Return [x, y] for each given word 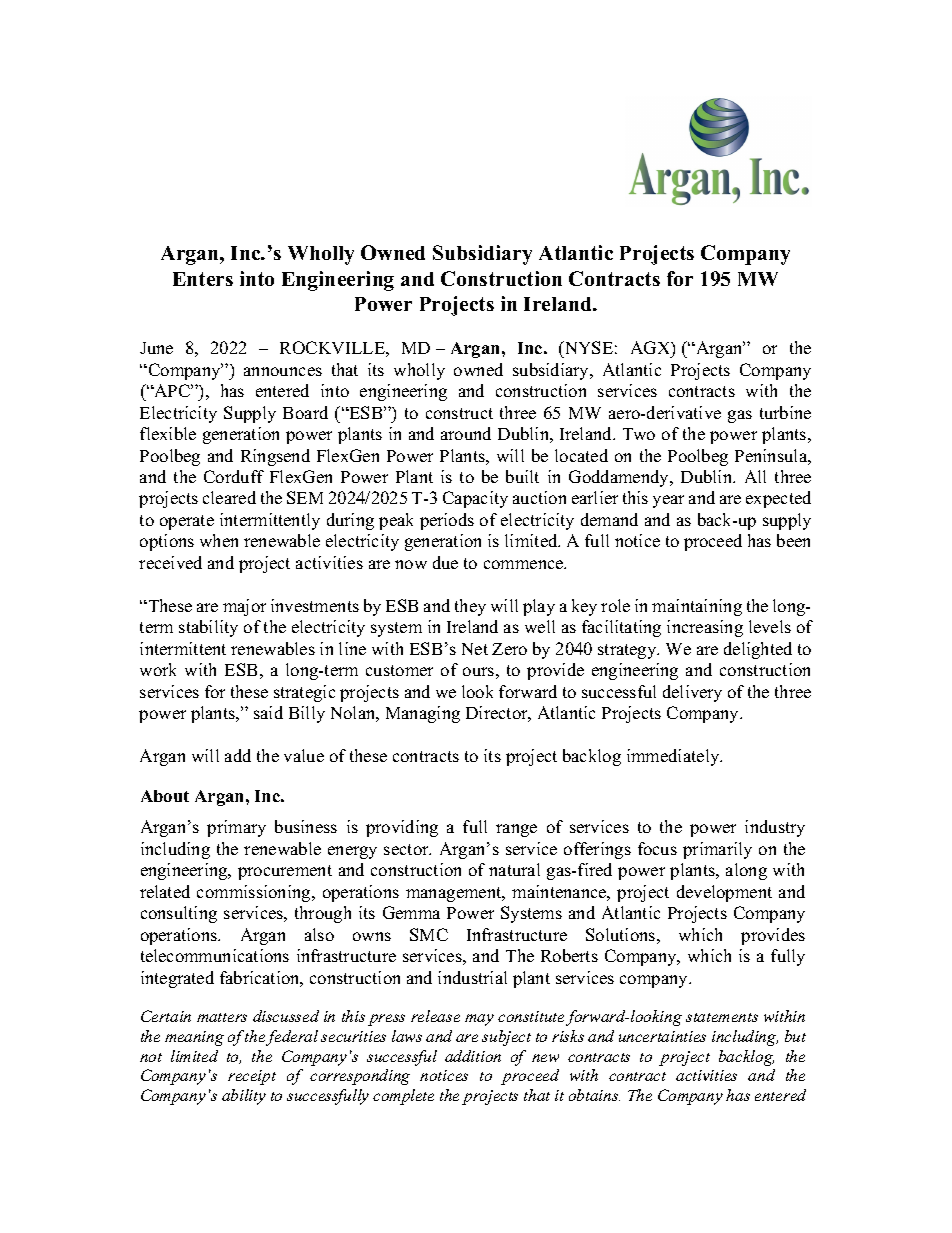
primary [236, 828]
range [516, 830]
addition [473, 1056]
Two [639, 434]
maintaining [697, 607]
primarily [717, 850]
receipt [252, 1077]
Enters [203, 279]
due [445, 562]
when [219, 540]
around [466, 433]
